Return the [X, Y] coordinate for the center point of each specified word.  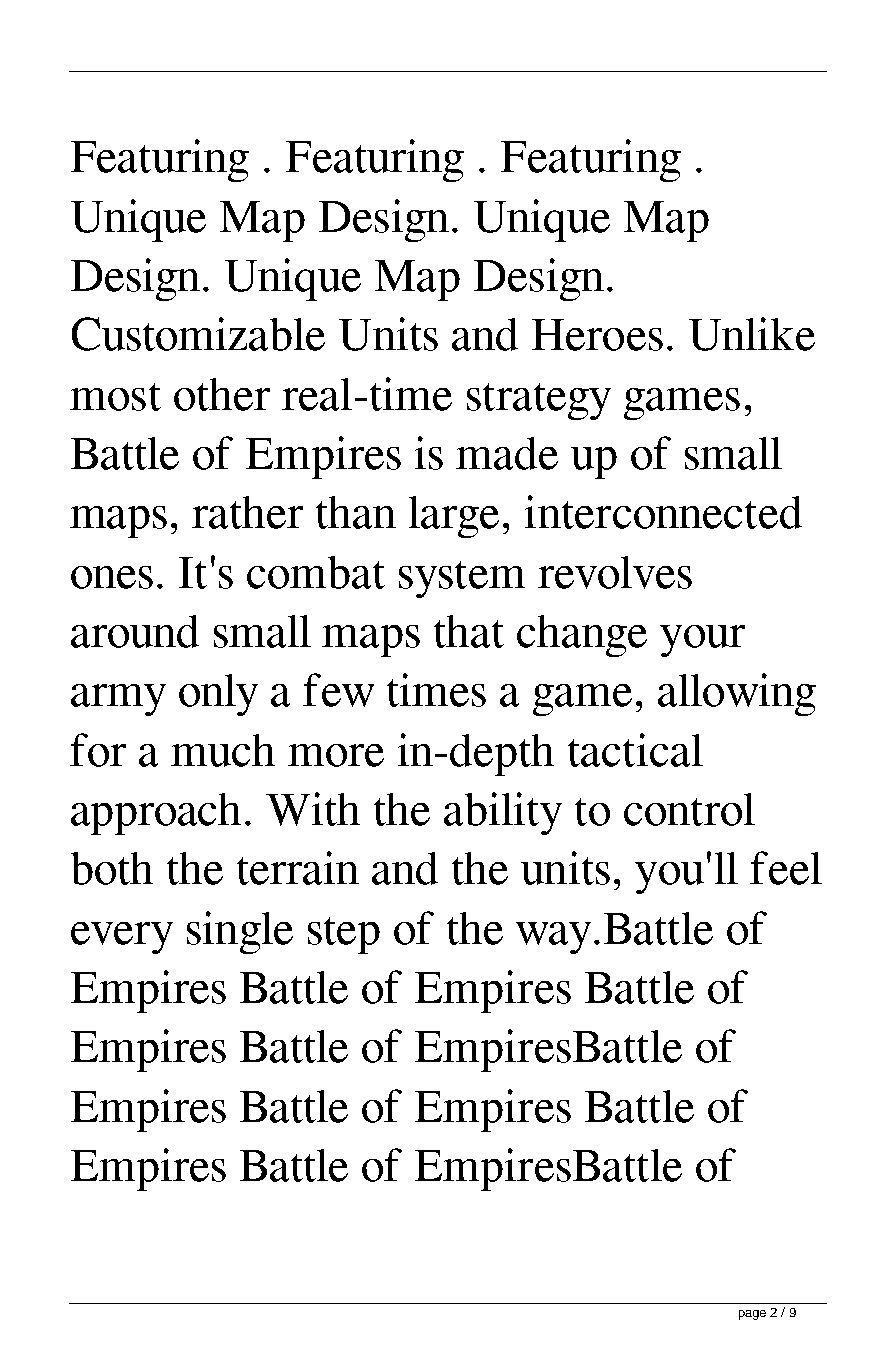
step [344, 935]
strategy [539, 401]
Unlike [752, 334]
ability [503, 813]
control [689, 809]
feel [786, 868]
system [462, 579]
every [122, 938]
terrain [298, 868]
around [135, 631]
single [240, 932]
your [702, 641]
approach [156, 814]
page [752, 1315]
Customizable [198, 334]
